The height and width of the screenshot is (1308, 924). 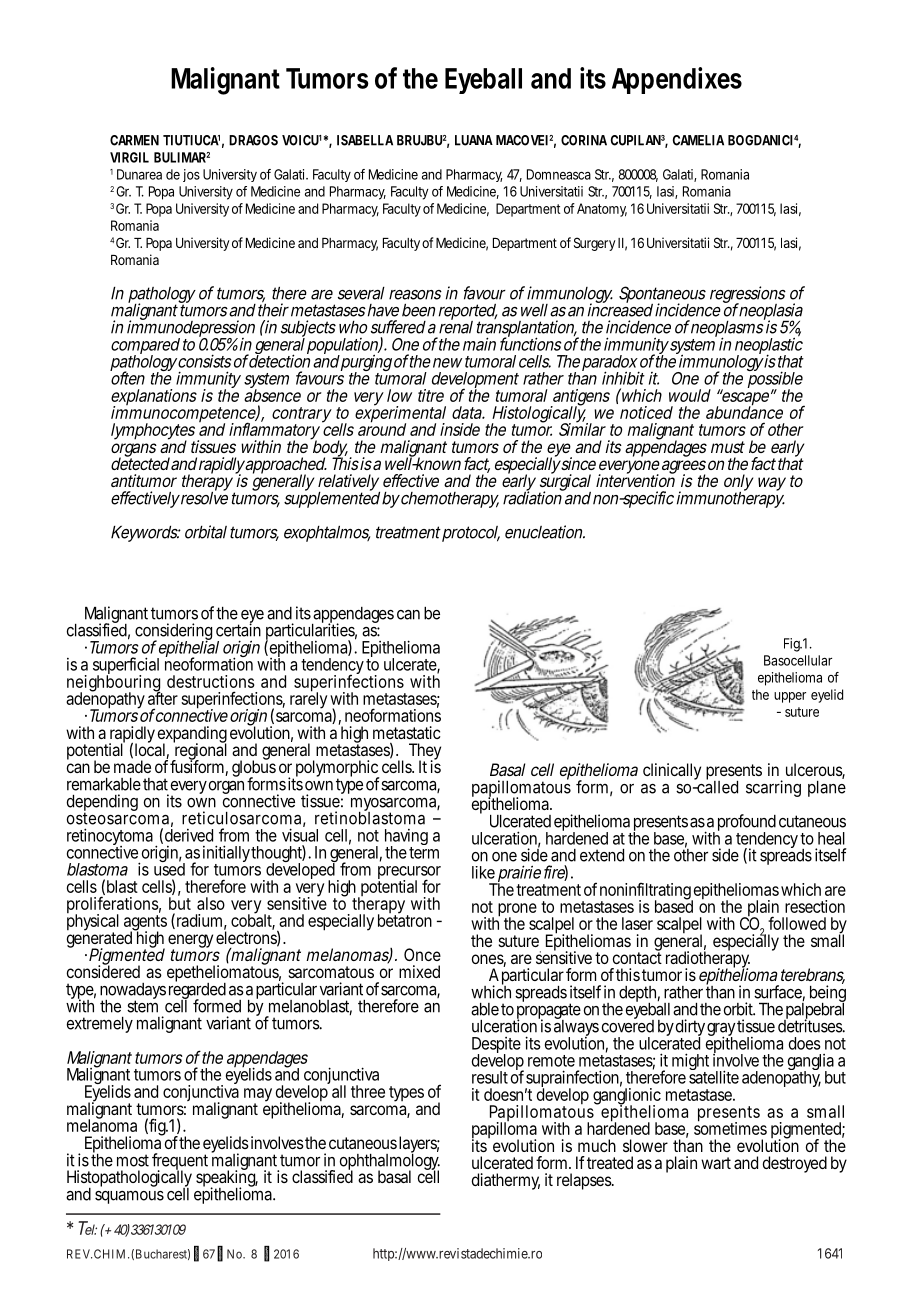 I want to click on metastatic, so click(x=407, y=732).
